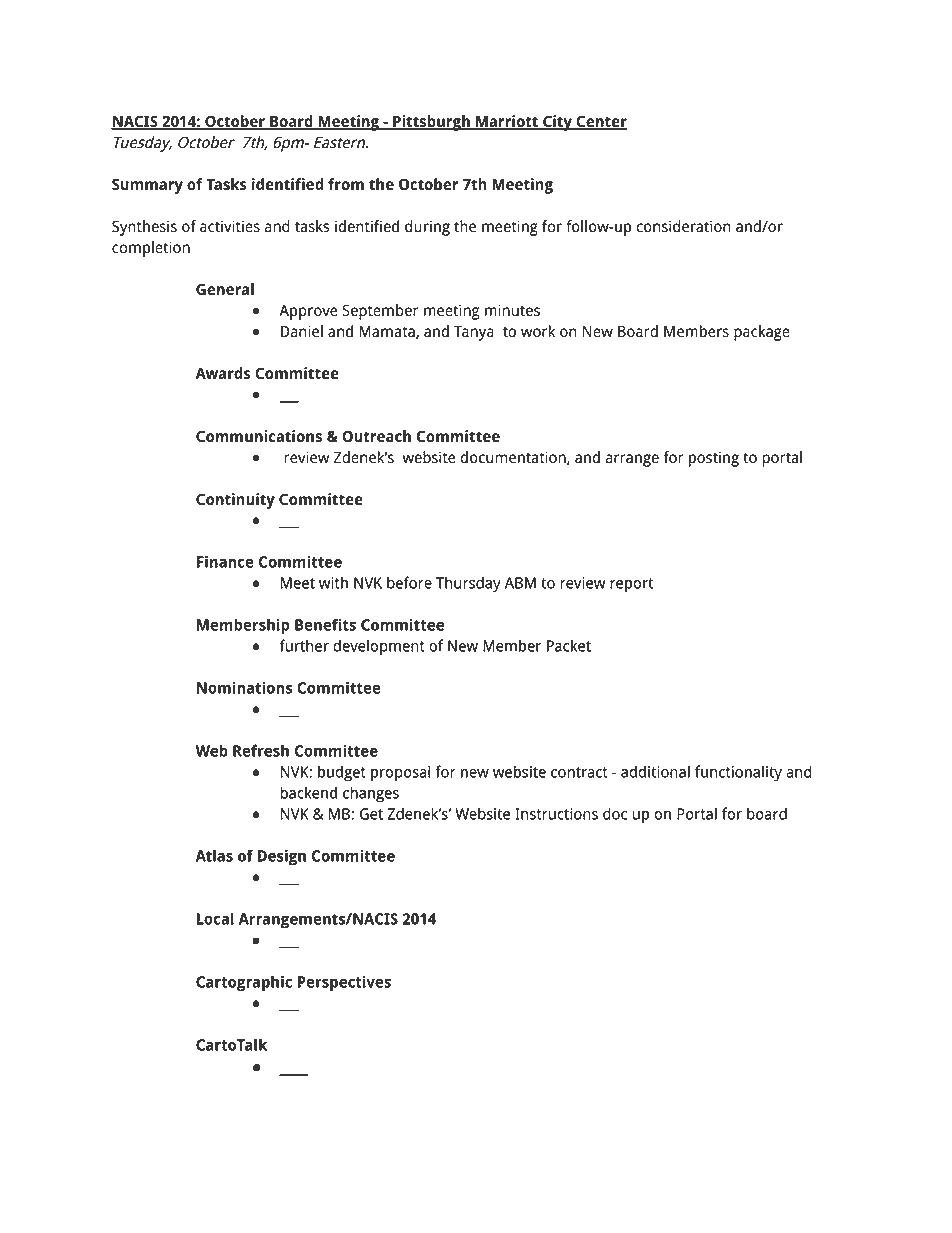 The width and height of the screenshot is (952, 1233). Describe the element at coordinates (147, 186) in the screenshot. I see `Summary` at that location.
